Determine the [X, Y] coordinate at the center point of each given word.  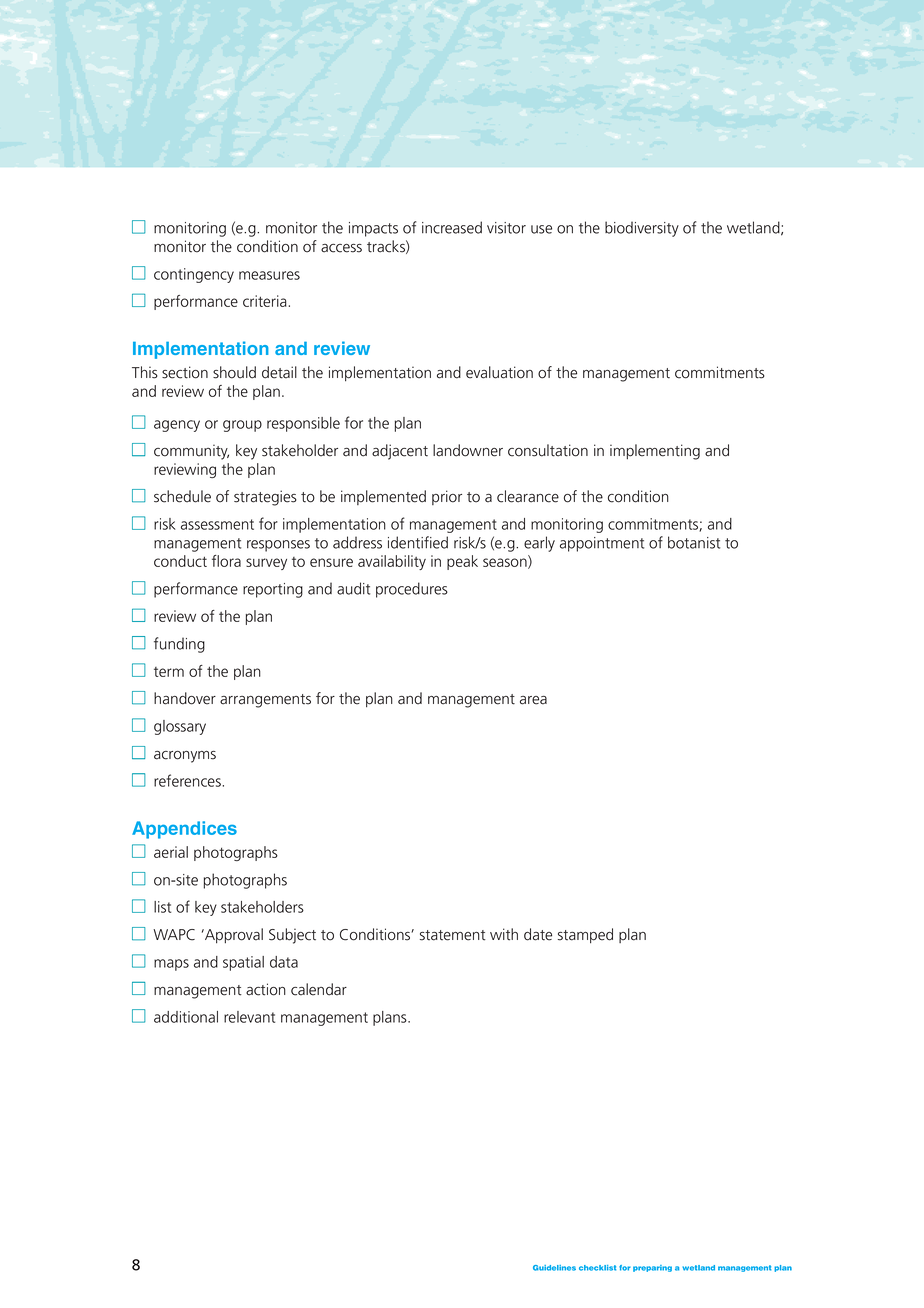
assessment [217, 524]
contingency [194, 275]
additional [186, 1017]
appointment [602, 544]
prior [447, 497]
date [538, 934]
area [533, 700]
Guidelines [554, 1268]
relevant [249, 1017]
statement [453, 935]
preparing [652, 1268]
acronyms [185, 757]
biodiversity [642, 229]
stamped [585, 936]
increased [452, 227]
